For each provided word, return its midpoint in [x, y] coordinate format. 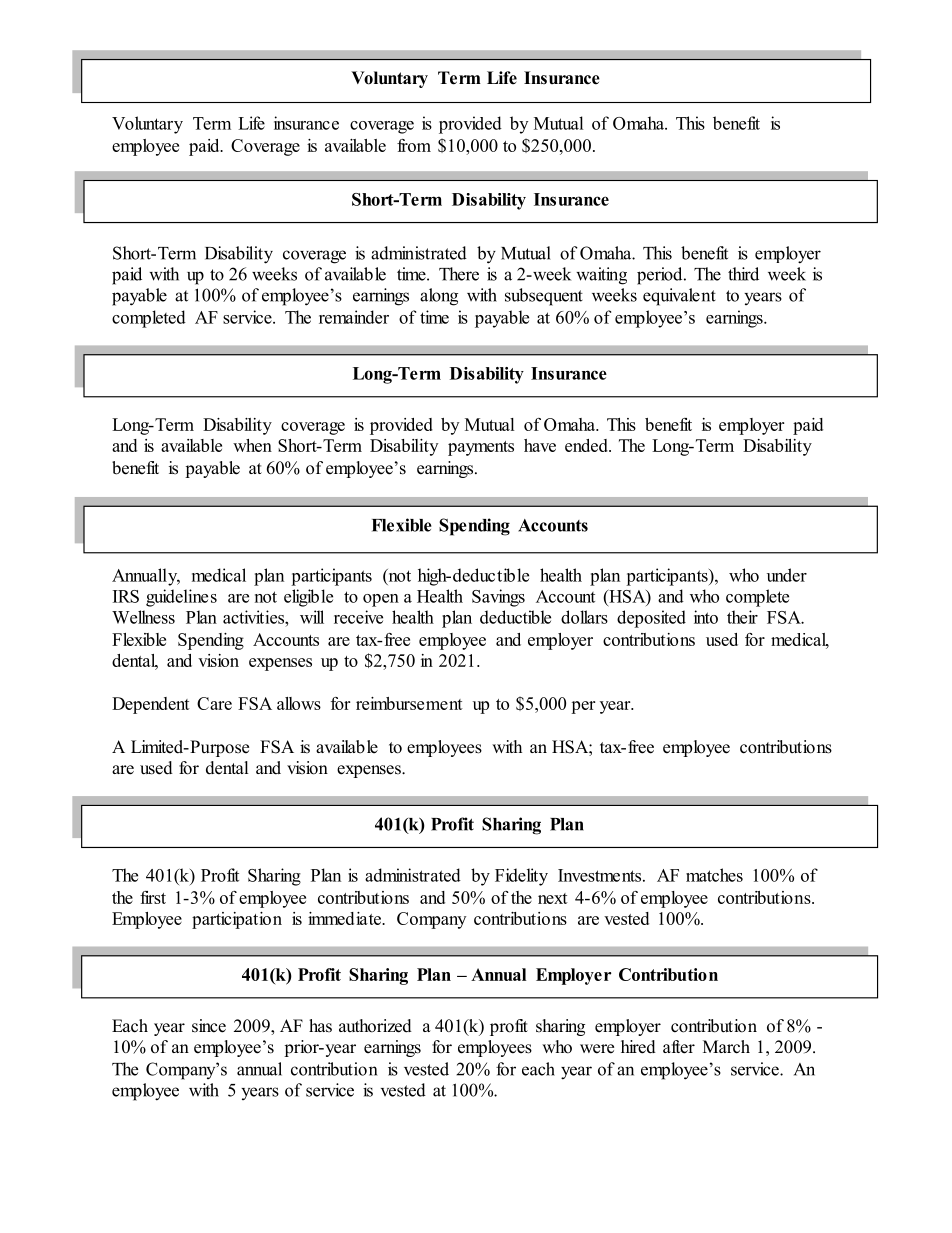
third [743, 274]
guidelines [181, 598]
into [706, 617]
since [209, 1026]
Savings [498, 598]
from [414, 145]
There [459, 274]
